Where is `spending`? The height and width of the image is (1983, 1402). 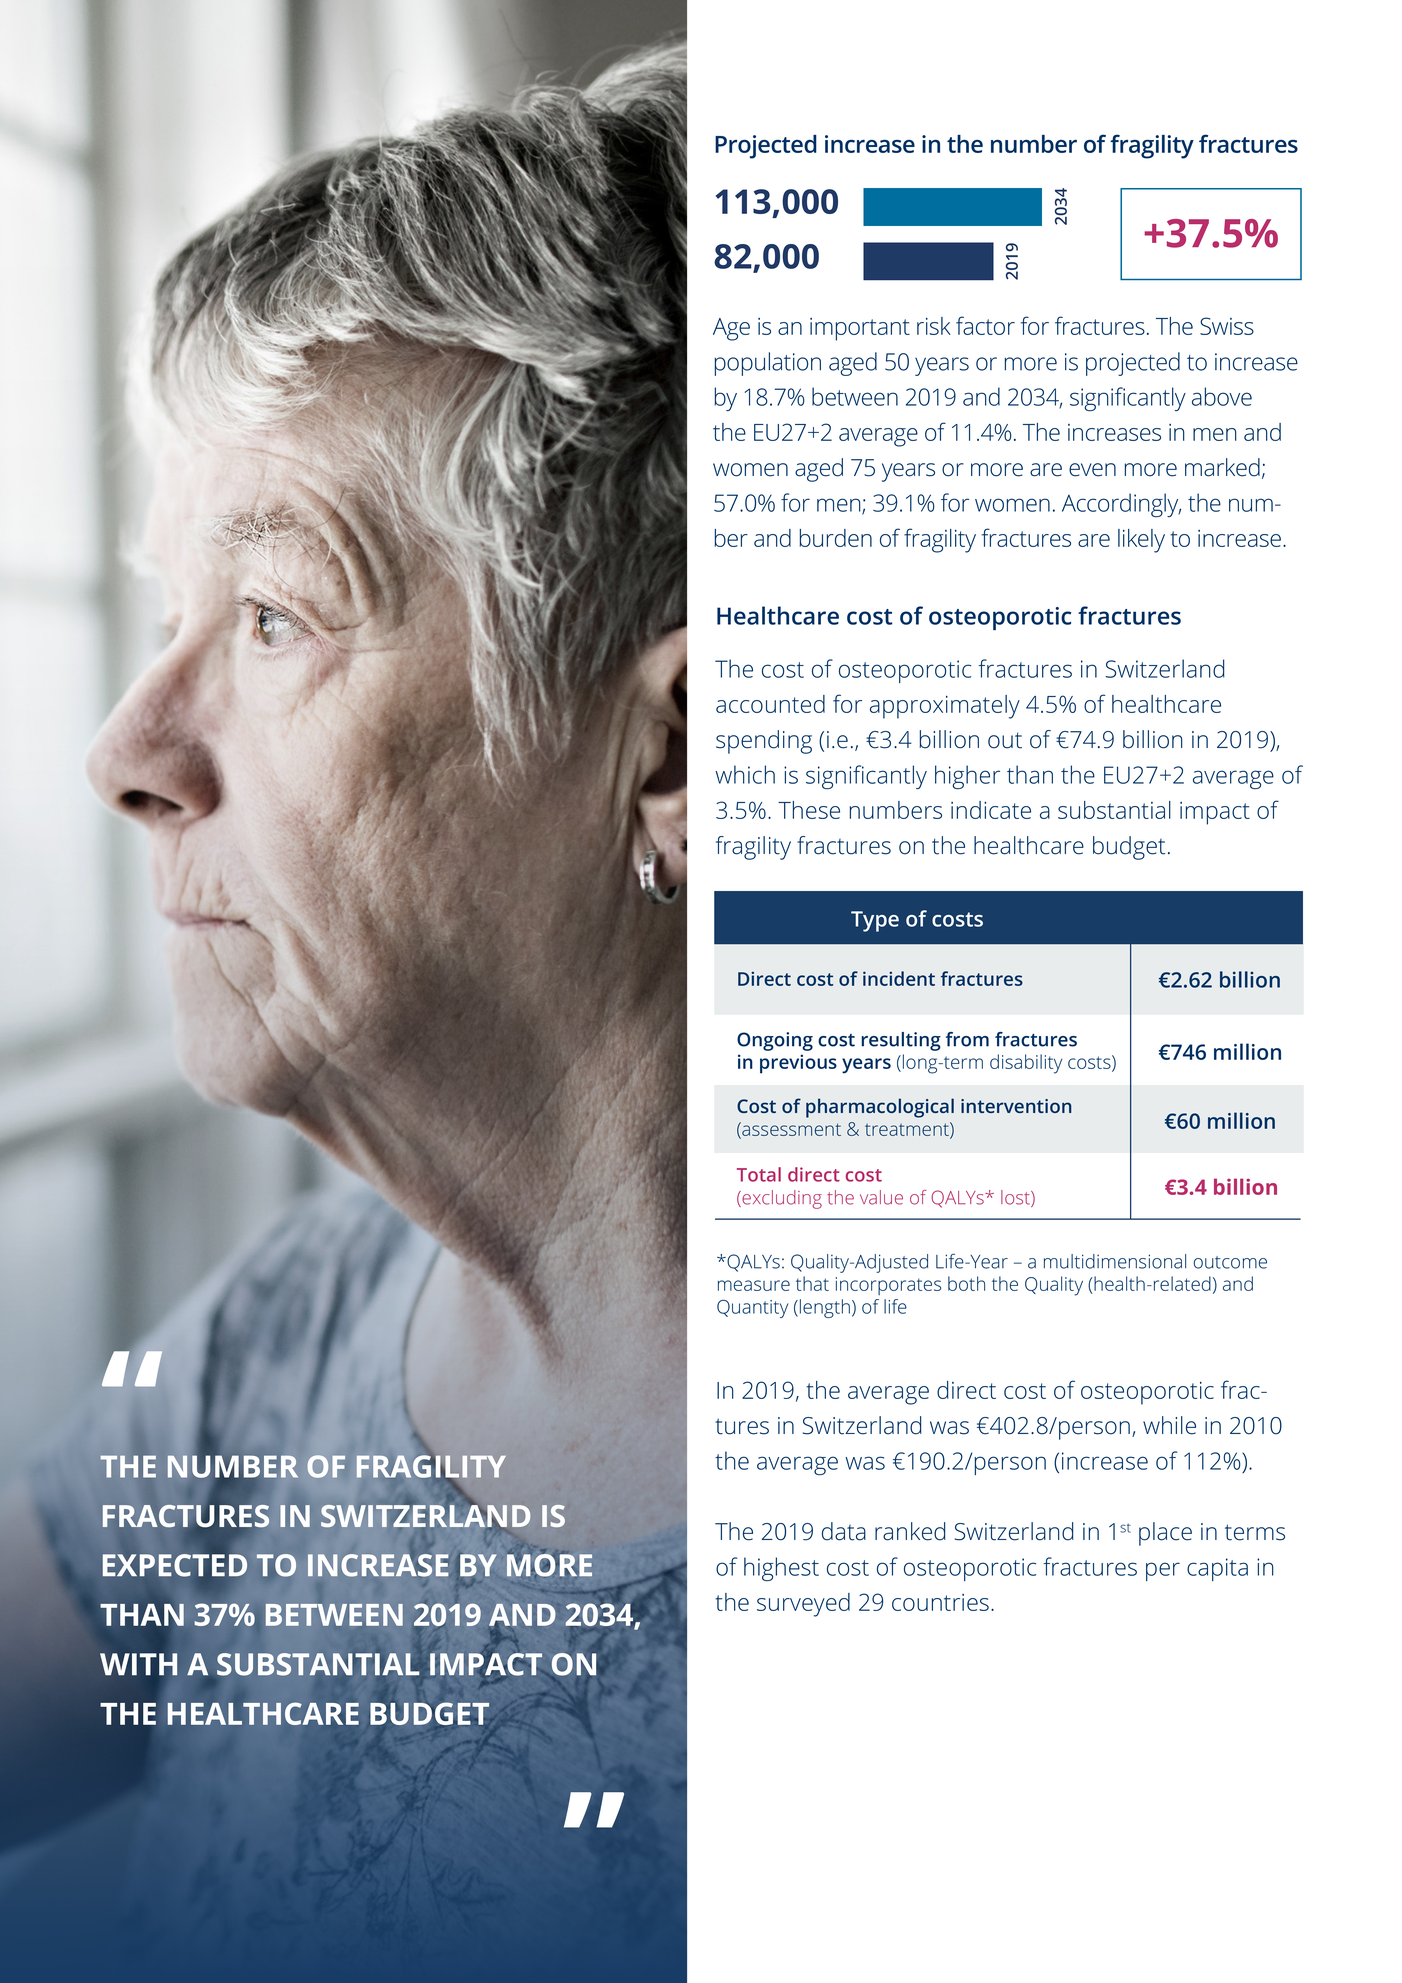 spending is located at coordinates (764, 742).
